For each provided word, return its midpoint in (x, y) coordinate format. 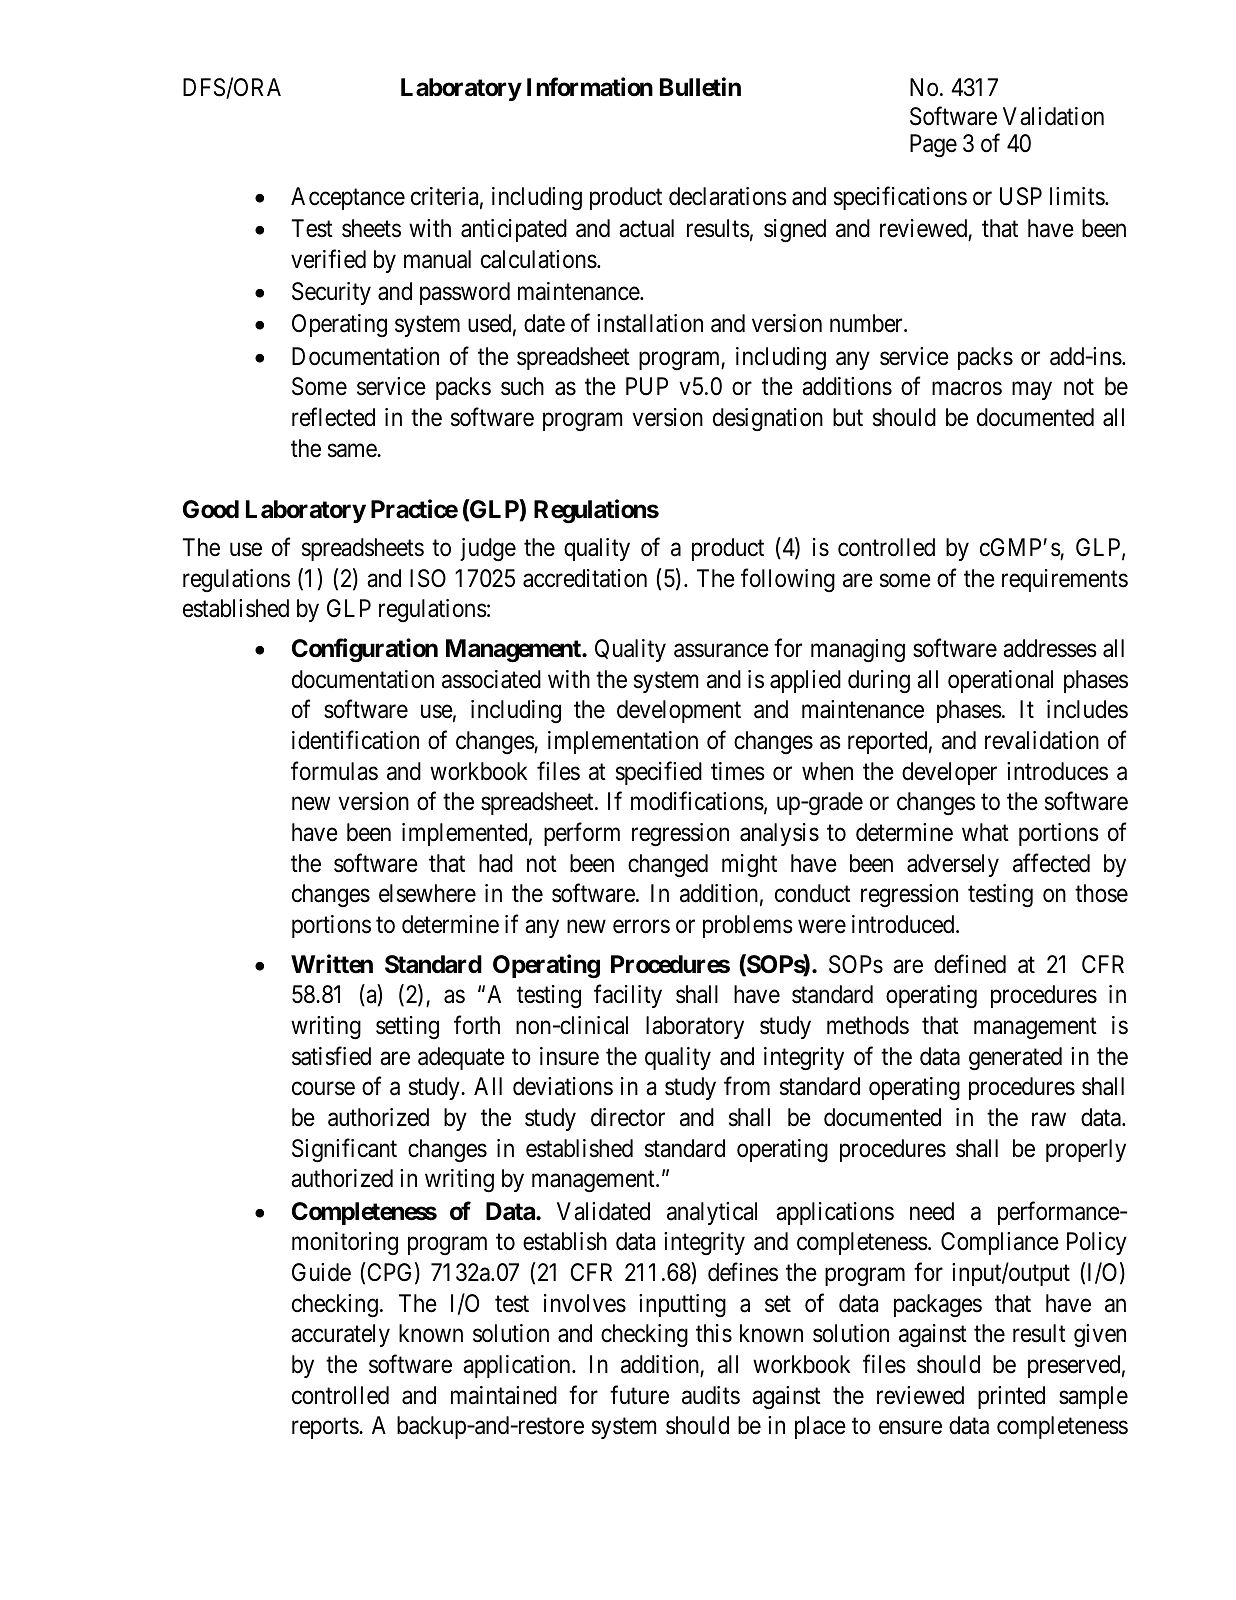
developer (949, 773)
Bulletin (700, 87)
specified (659, 773)
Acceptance (348, 198)
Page (933, 146)
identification (355, 740)
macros (967, 389)
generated (1015, 1059)
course (323, 1089)
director (628, 1117)
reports (326, 1428)
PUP (647, 386)
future (639, 1395)
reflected (333, 417)
